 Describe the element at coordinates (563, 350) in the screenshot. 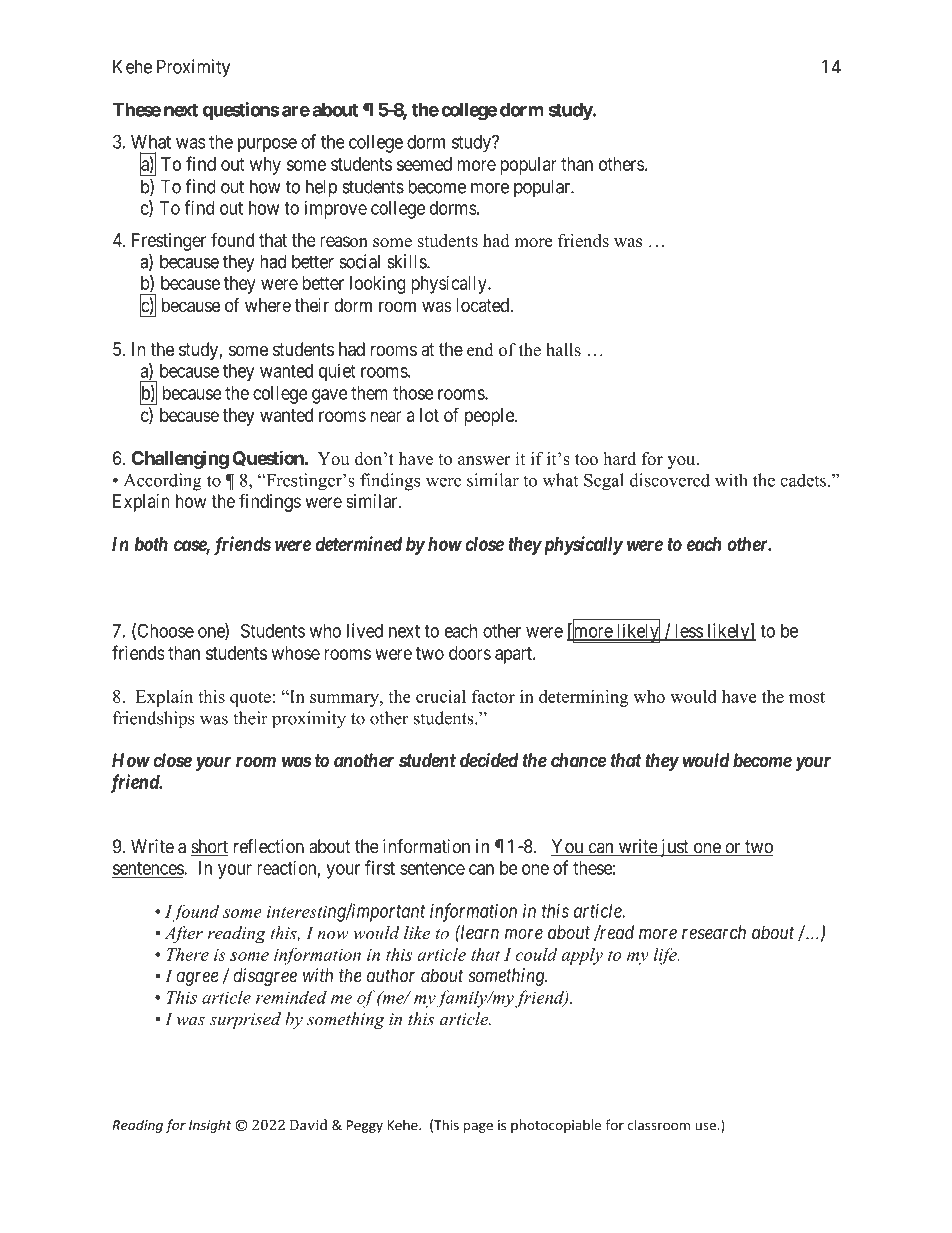

I see `halls` at that location.
